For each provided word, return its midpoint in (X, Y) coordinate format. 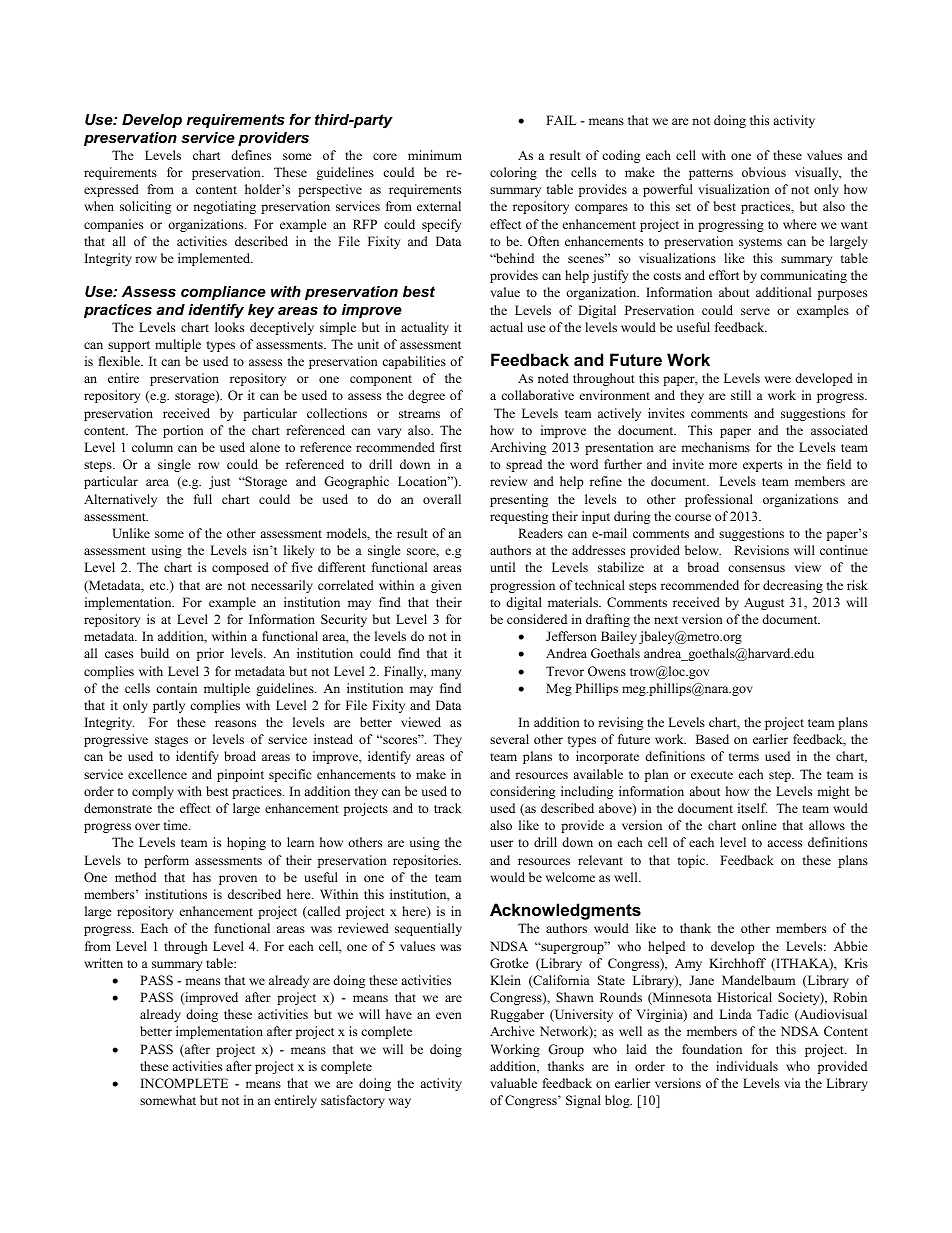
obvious (764, 172)
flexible (120, 361)
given (446, 586)
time (177, 825)
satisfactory (353, 1101)
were (778, 379)
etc (159, 586)
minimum (435, 155)
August (764, 604)
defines (251, 155)
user (501, 843)
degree (426, 396)
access (784, 843)
